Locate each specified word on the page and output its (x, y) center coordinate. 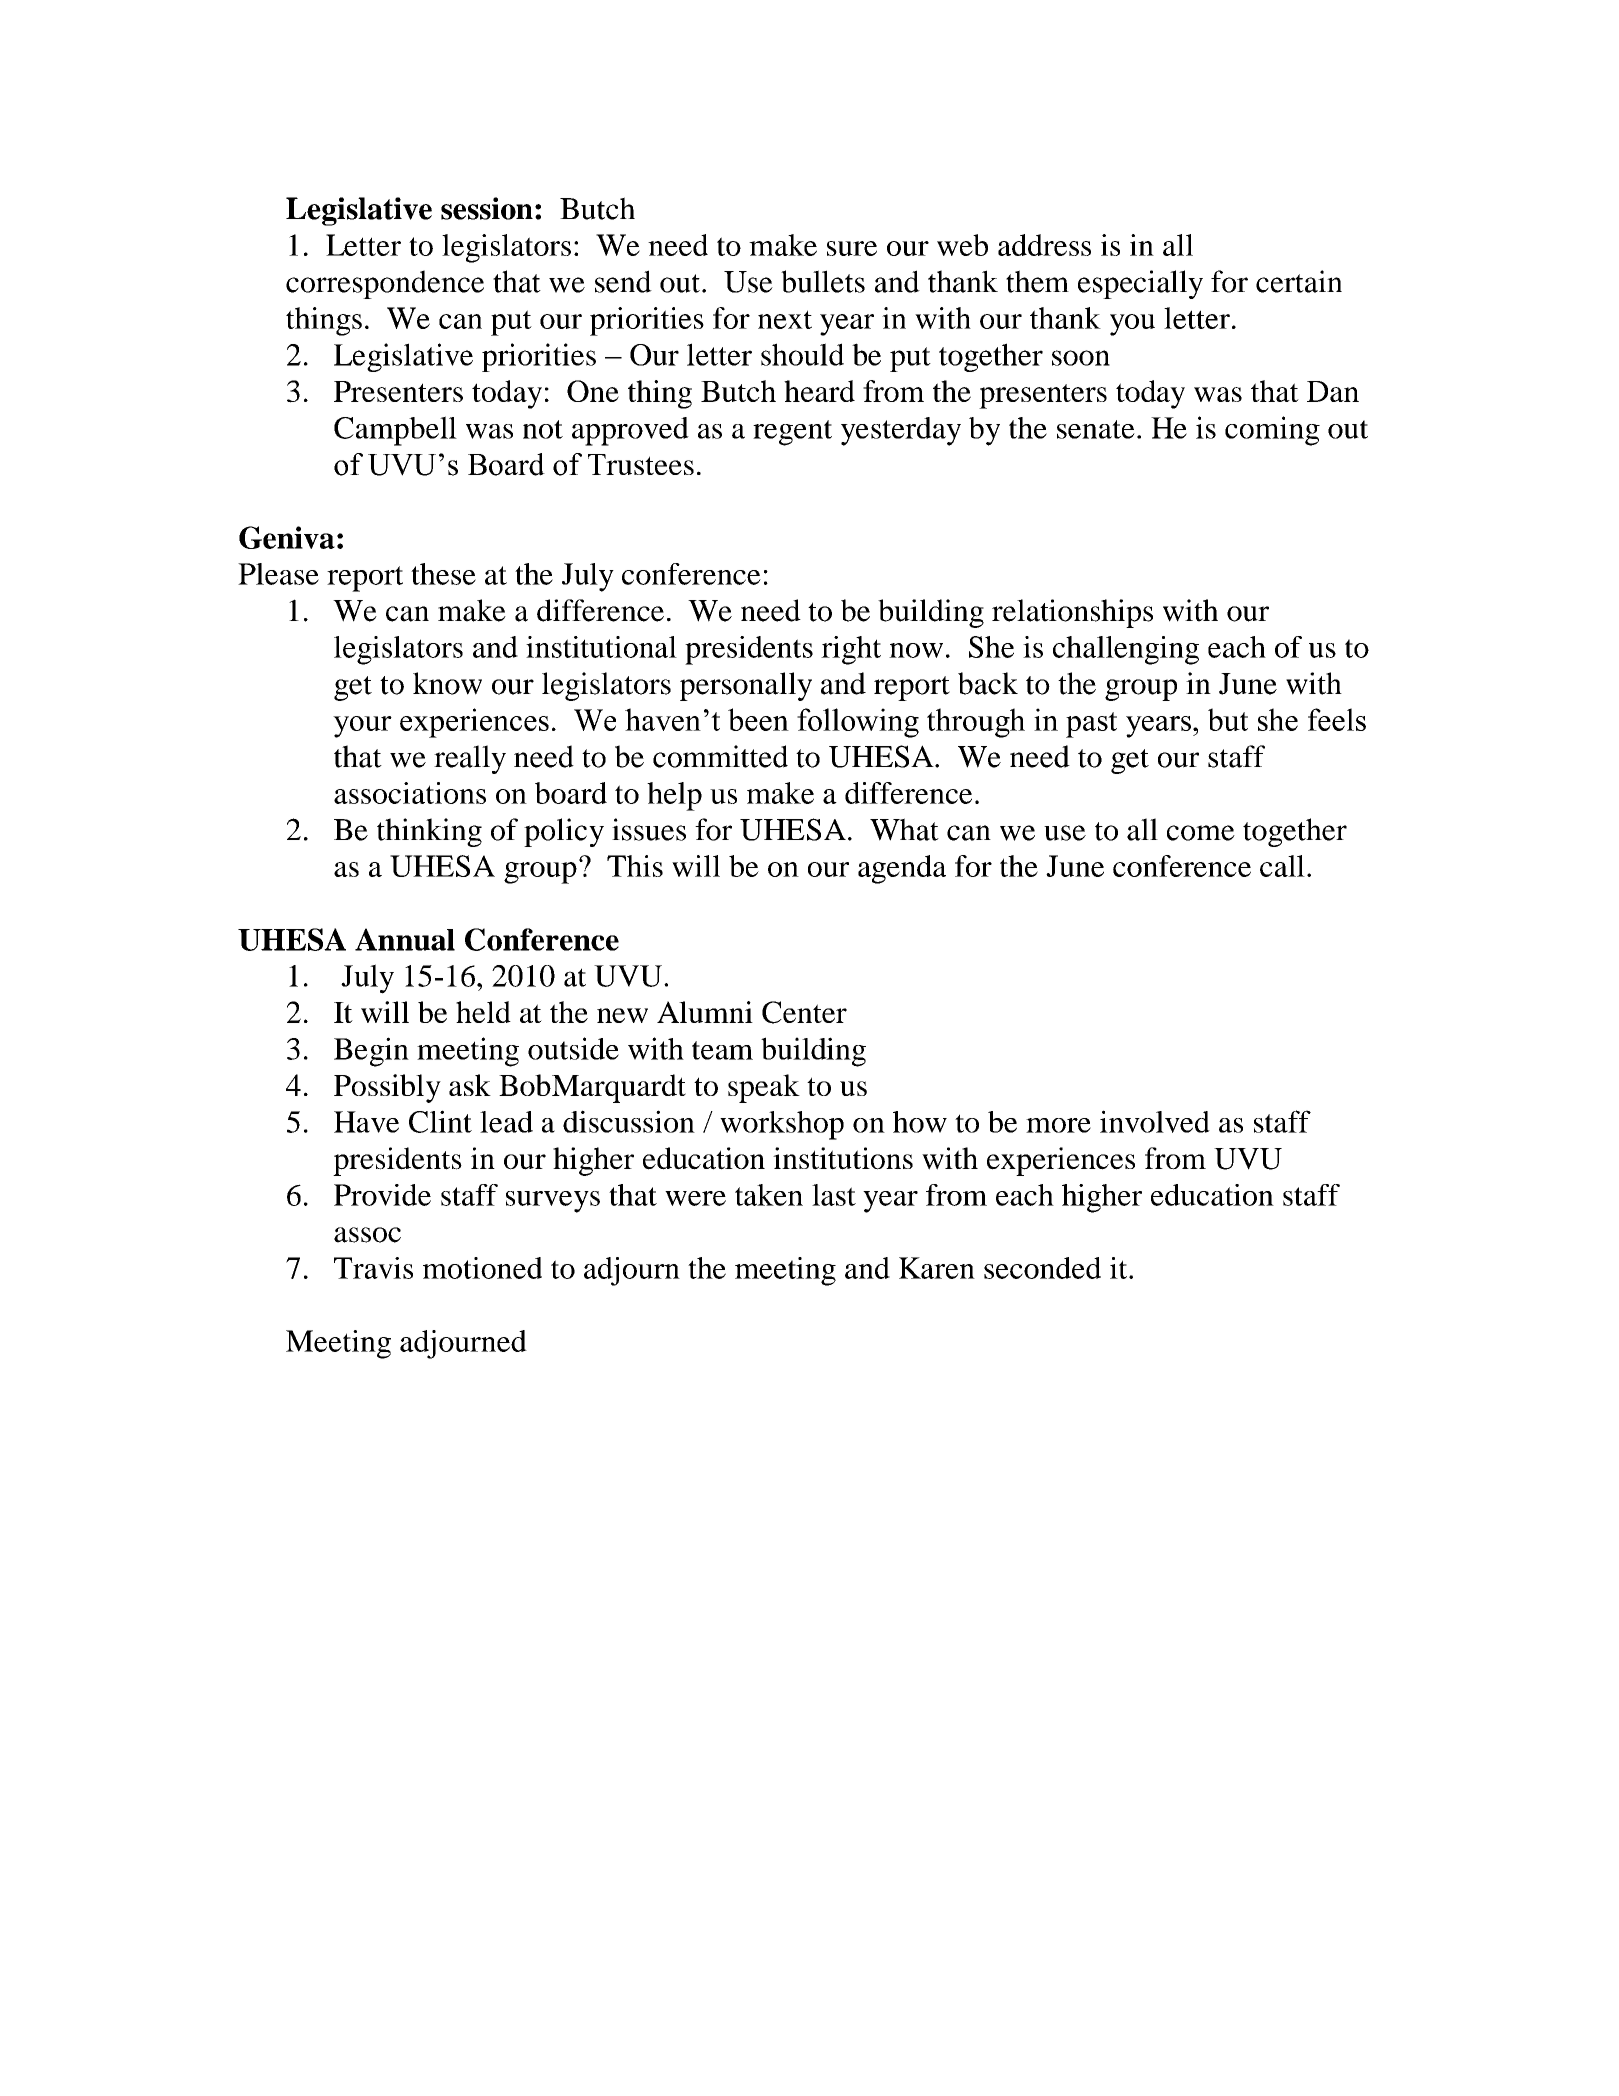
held (483, 1012)
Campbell (395, 431)
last (834, 1195)
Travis (373, 1268)
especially (1140, 284)
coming (1272, 431)
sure (852, 248)
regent (792, 433)
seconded (1042, 1268)
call (1282, 866)
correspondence (385, 284)
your (362, 727)
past (1091, 725)
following (858, 723)
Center (804, 1012)
